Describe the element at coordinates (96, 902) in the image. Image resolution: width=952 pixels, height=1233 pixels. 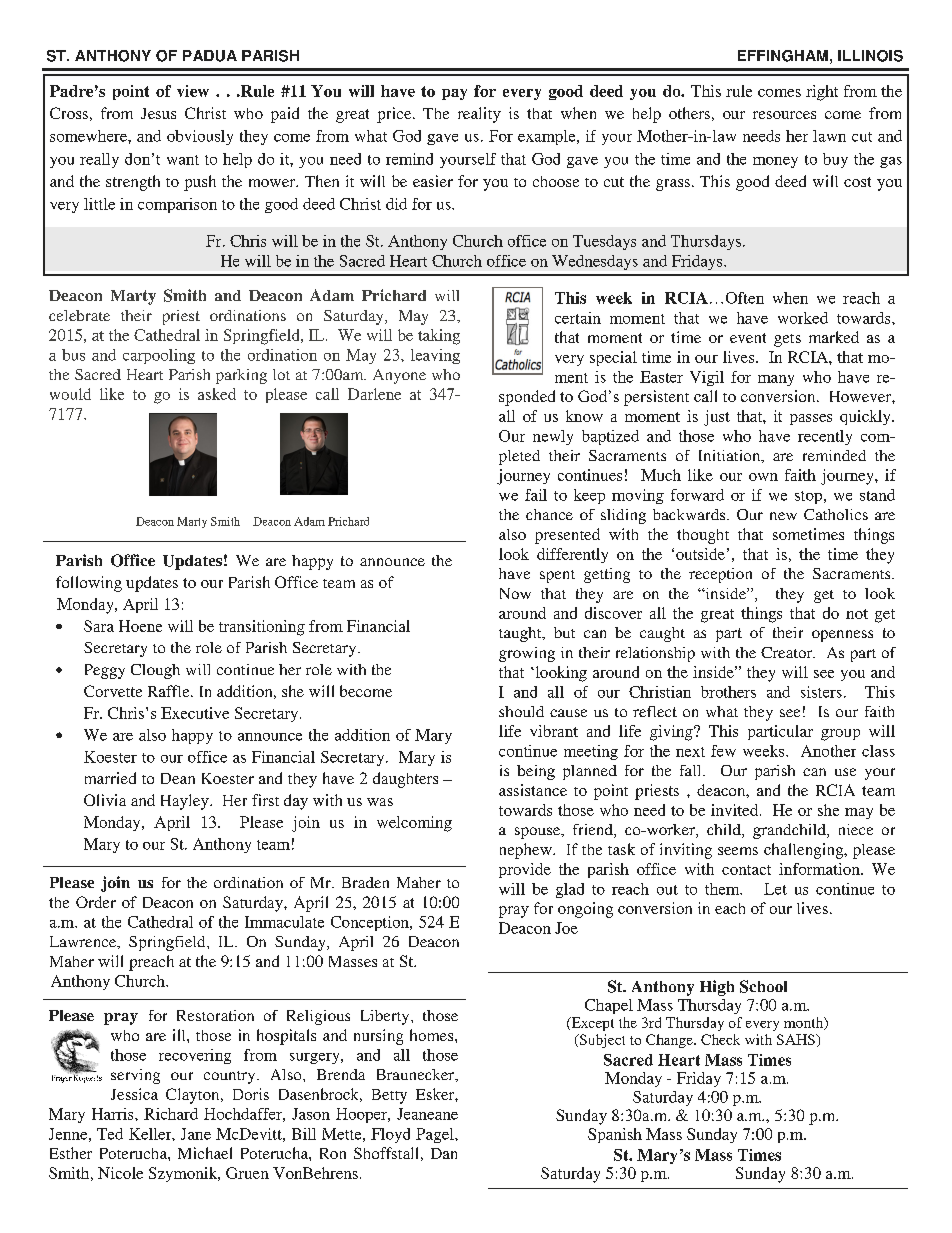
I see `Order` at that location.
